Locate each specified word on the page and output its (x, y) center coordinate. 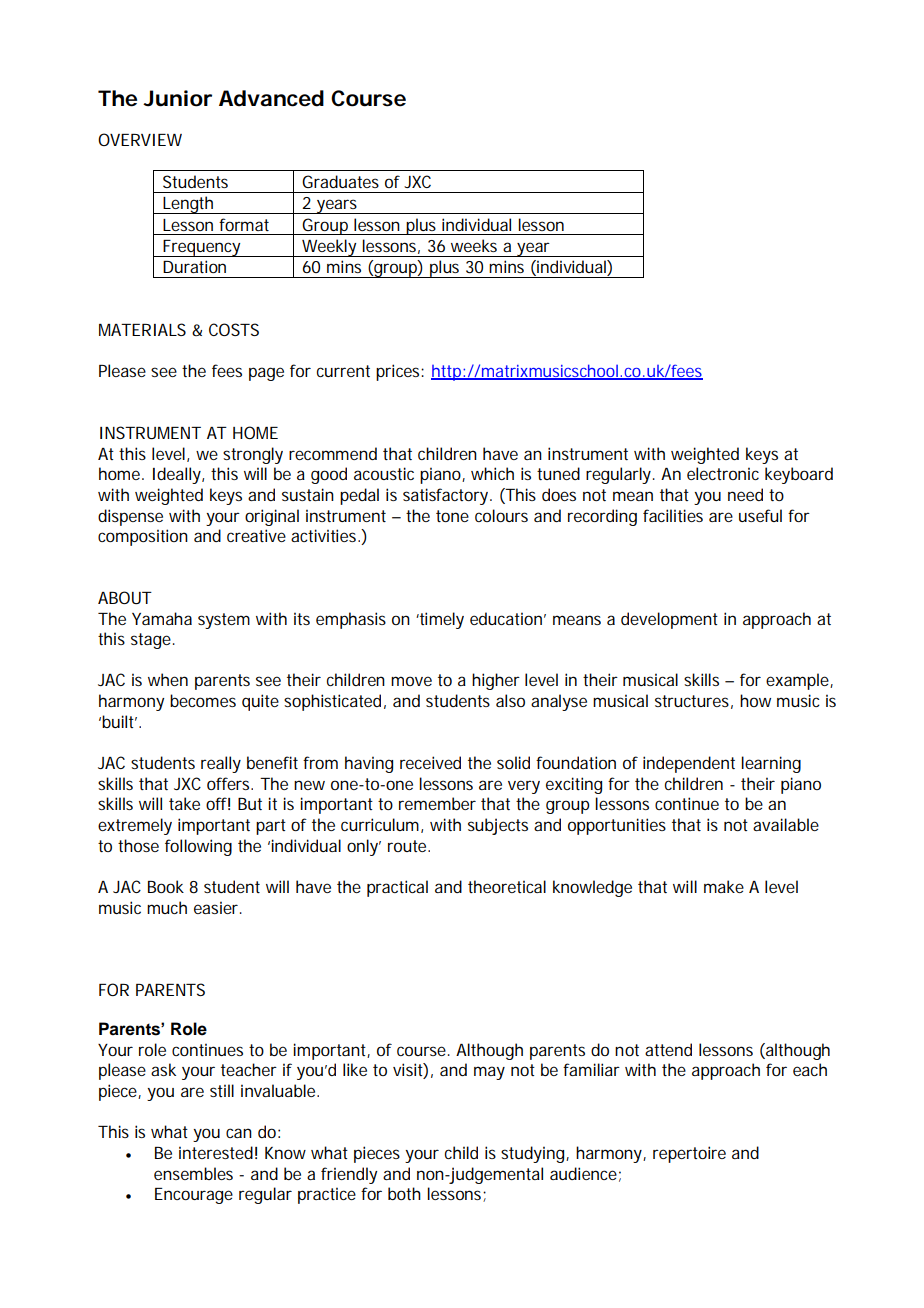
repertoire (689, 1154)
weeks (474, 245)
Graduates (340, 181)
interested (216, 1152)
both (404, 1193)
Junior (177, 98)
